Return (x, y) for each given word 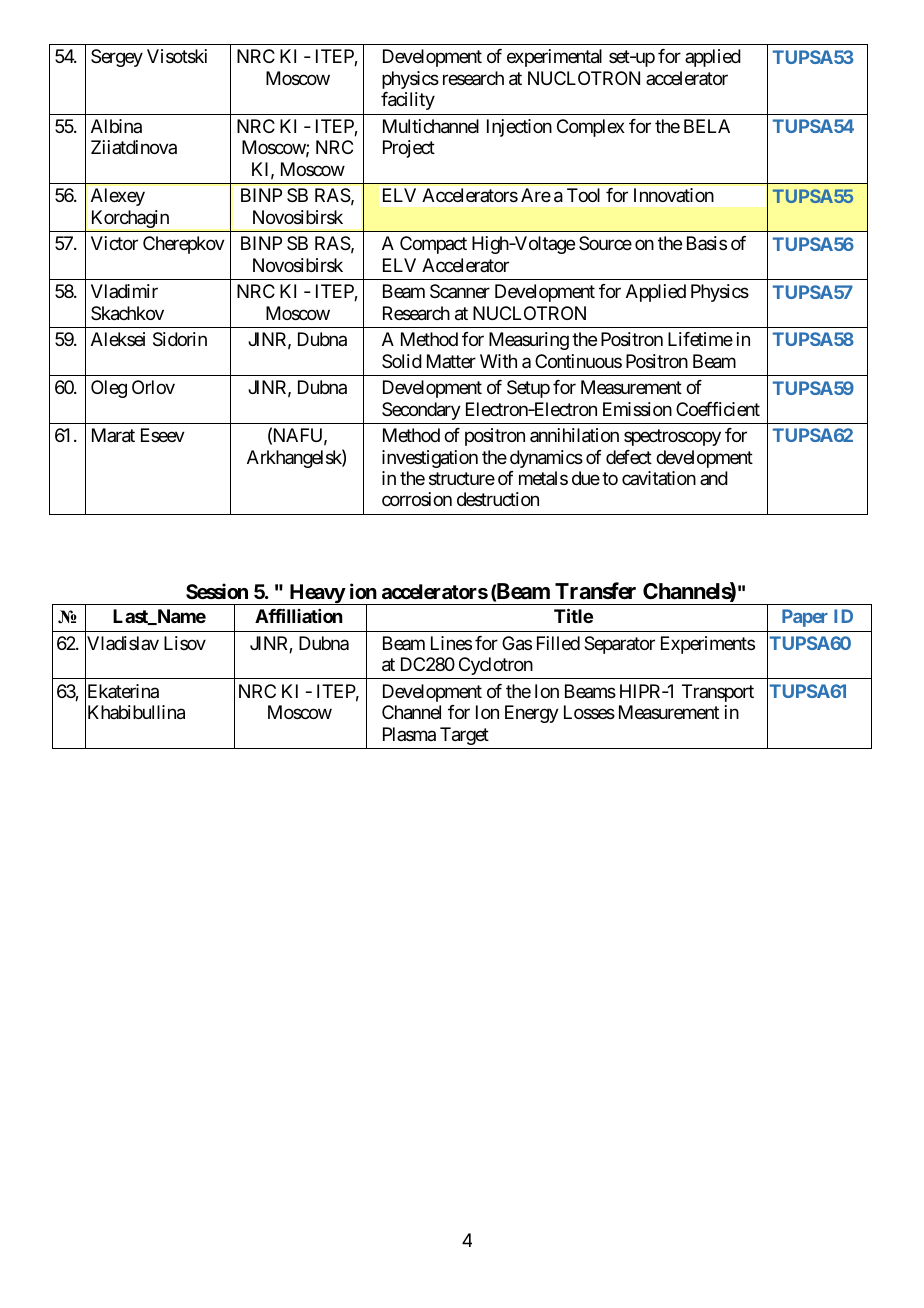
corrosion (417, 499)
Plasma (409, 734)
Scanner (460, 291)
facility (408, 101)
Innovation (674, 195)
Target (464, 736)
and (714, 478)
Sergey (117, 58)
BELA (707, 126)
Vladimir (124, 291)
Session (217, 591)
